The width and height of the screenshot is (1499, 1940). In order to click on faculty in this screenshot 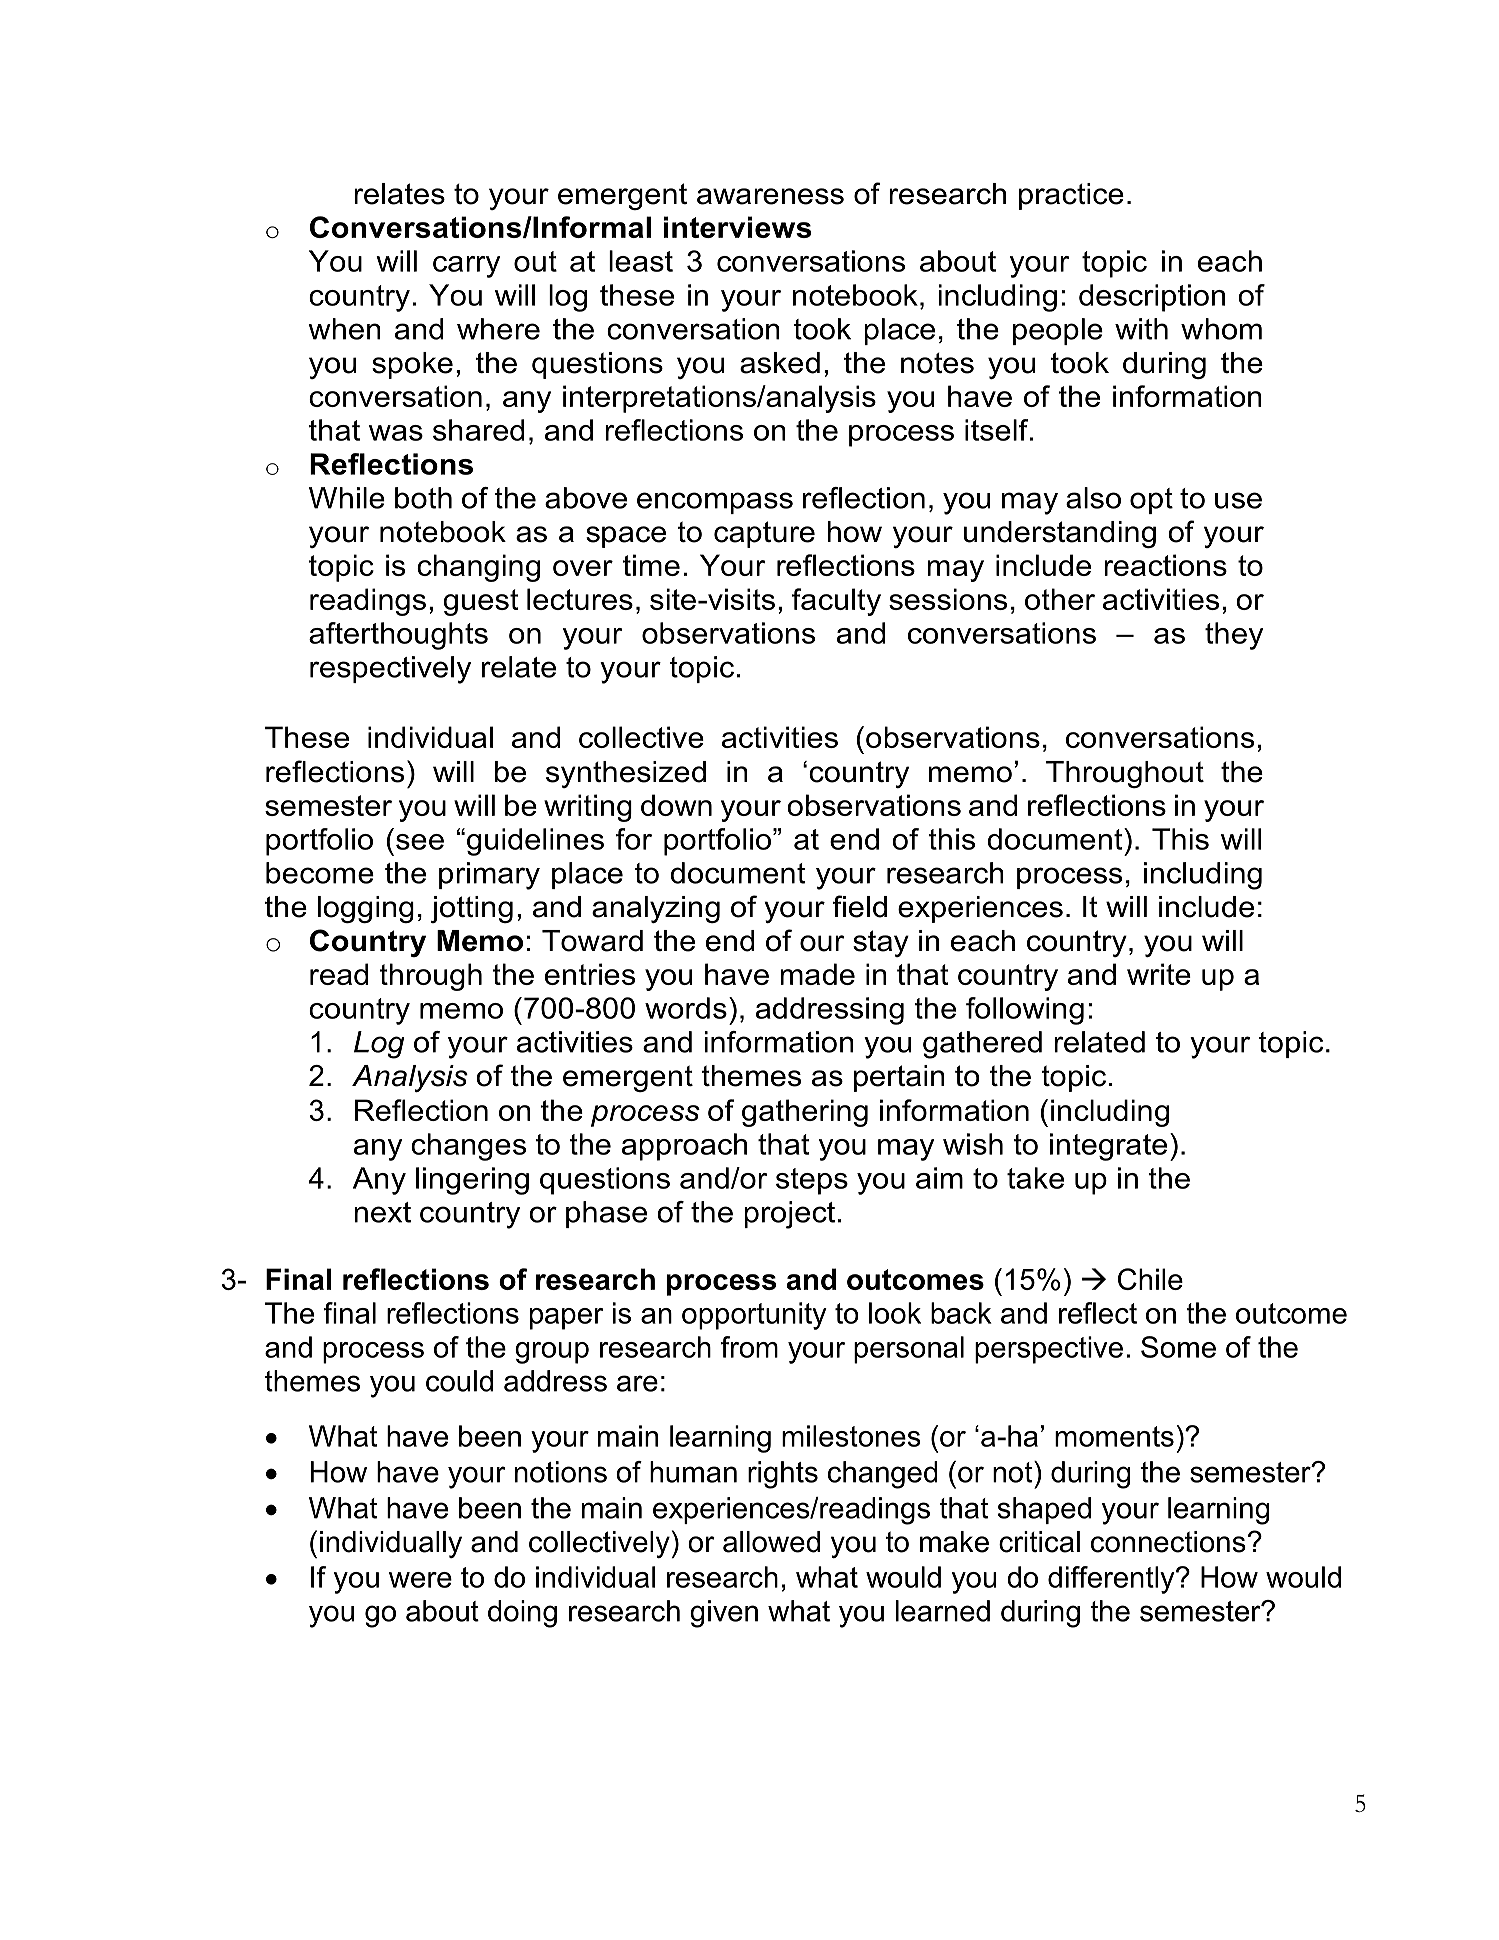, I will do `click(836, 602)`.
